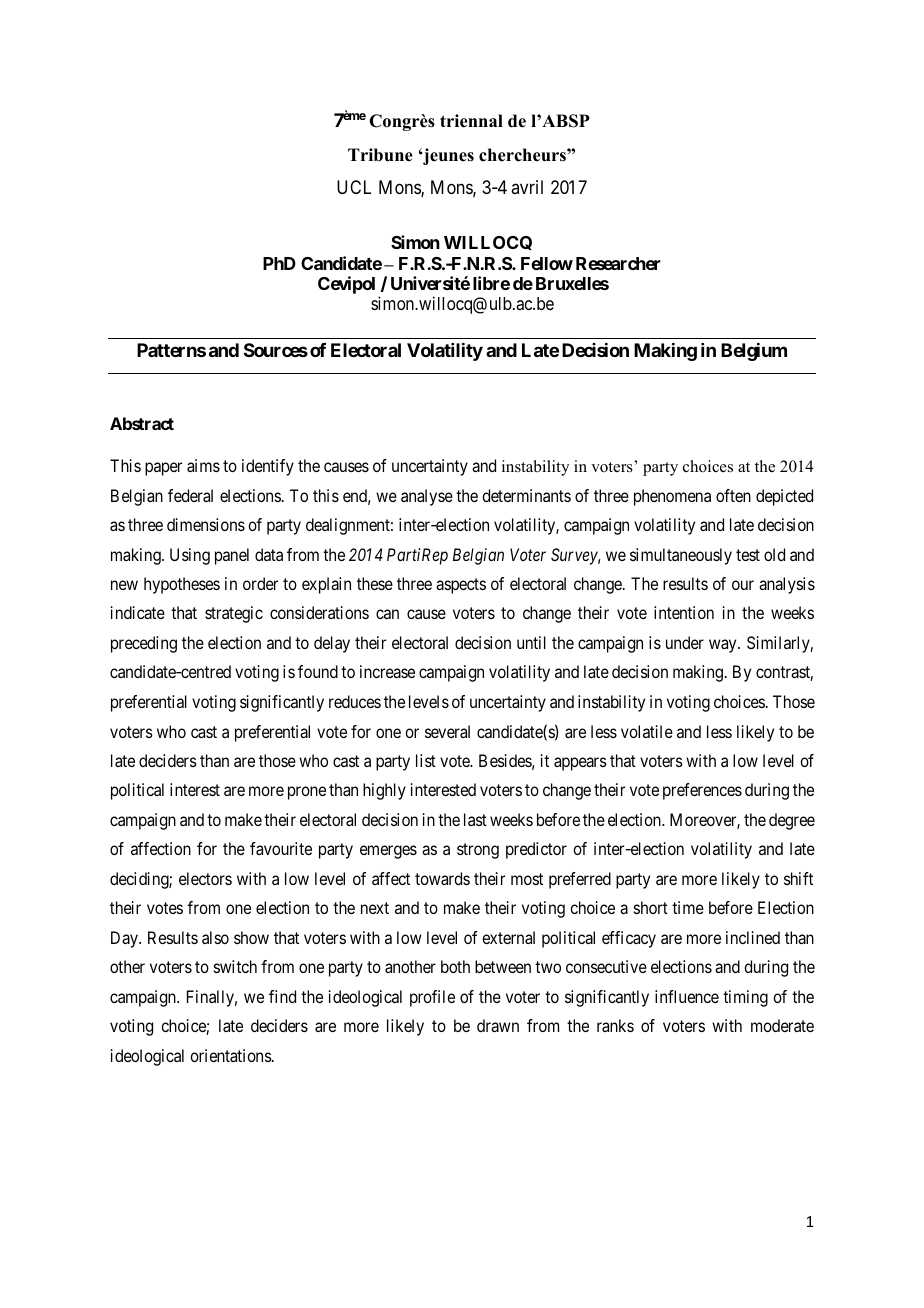 The height and width of the screenshot is (1308, 924). Describe the element at coordinates (205, 878) in the screenshot. I see `electors` at that location.
